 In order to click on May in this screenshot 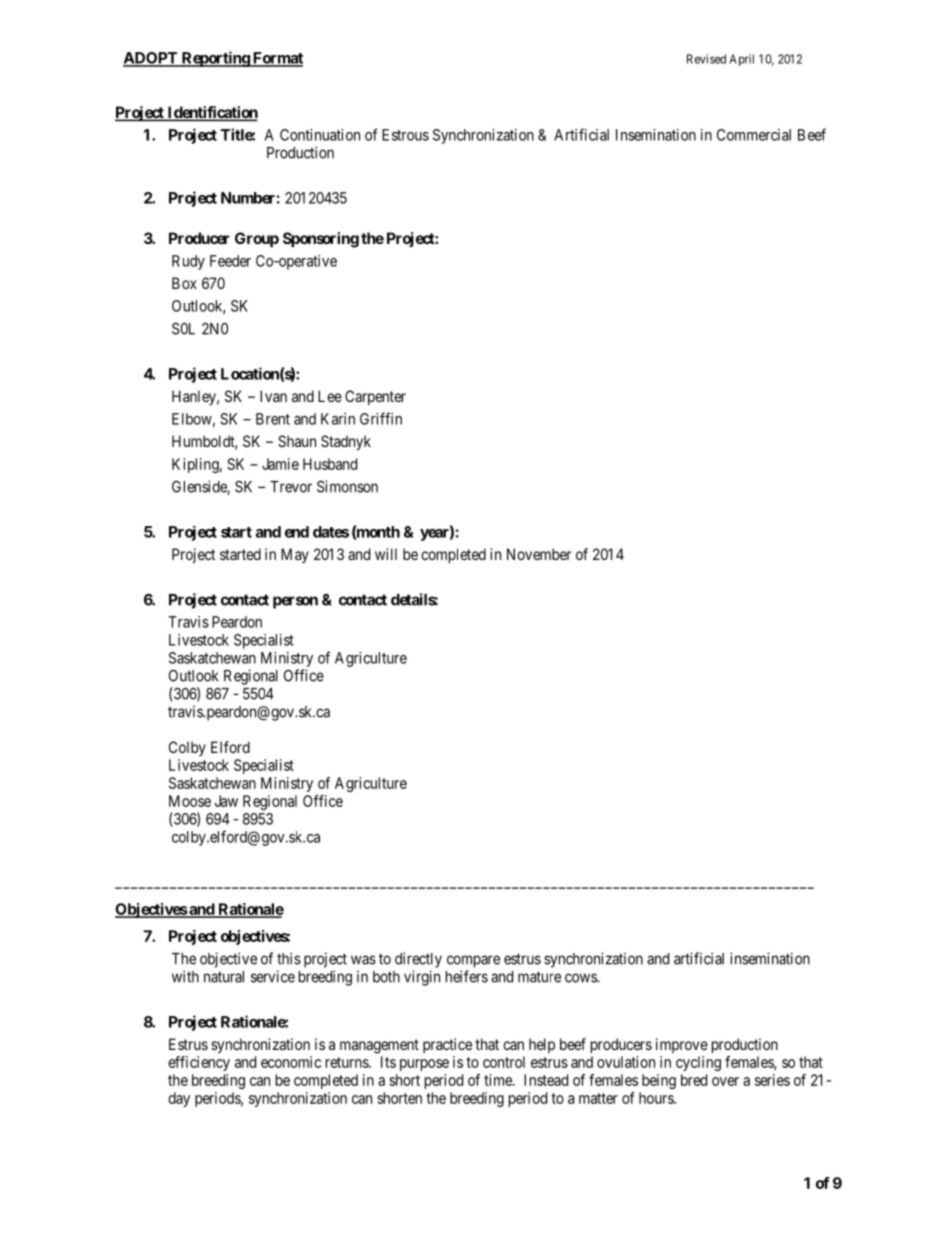, I will do `click(295, 555)`.
